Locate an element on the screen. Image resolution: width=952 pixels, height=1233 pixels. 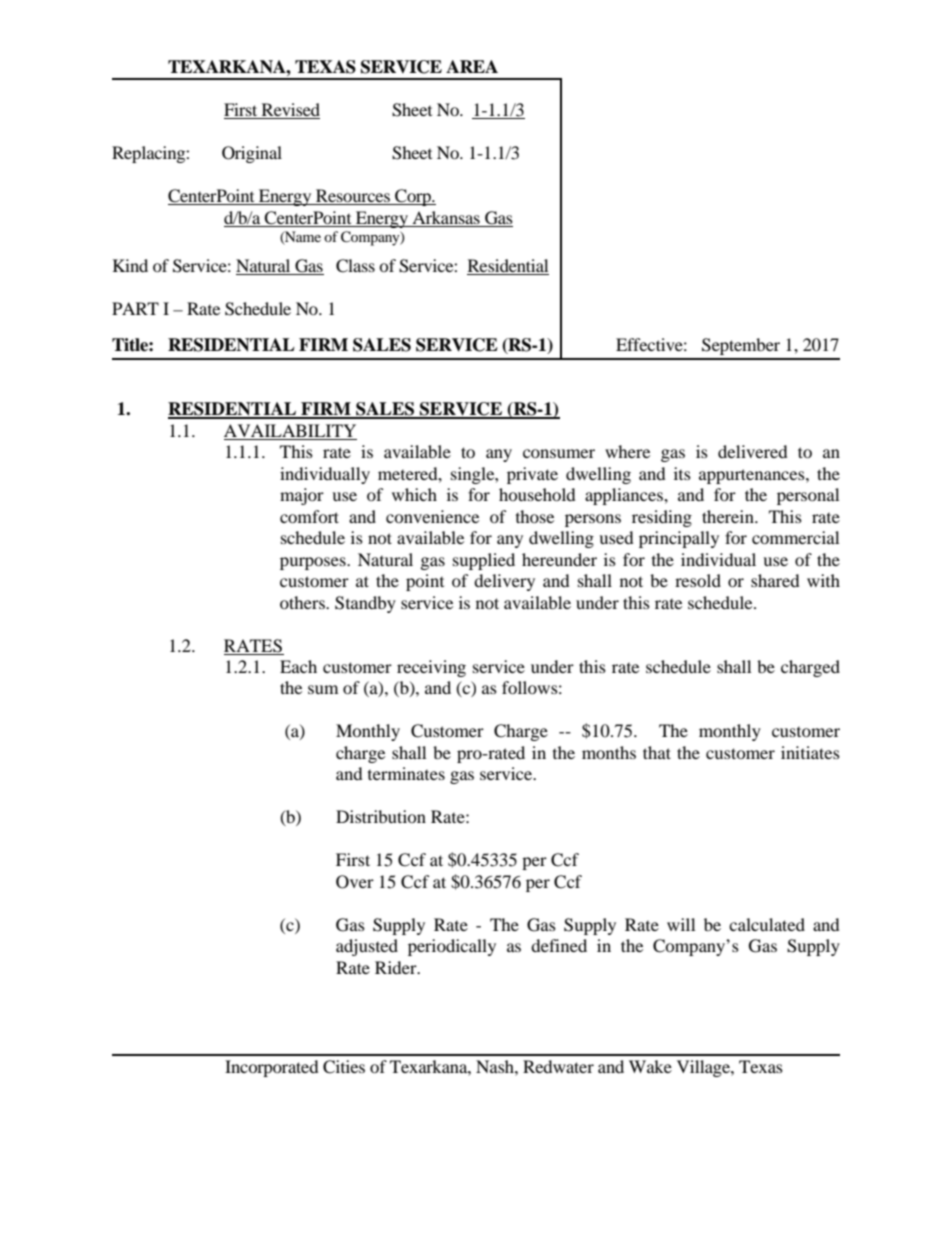
Revised is located at coordinates (289, 111).
